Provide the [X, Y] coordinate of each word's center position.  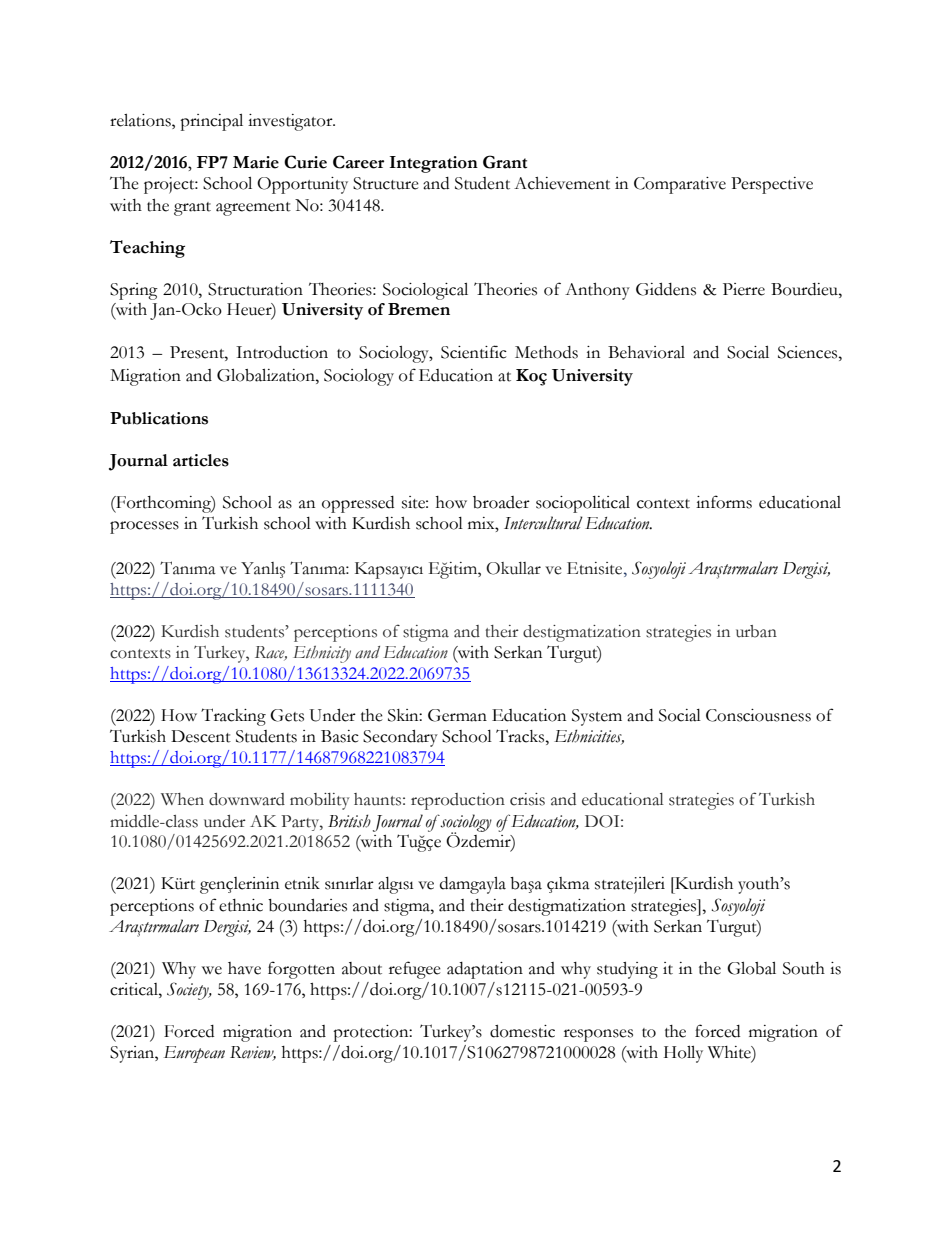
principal [211, 122]
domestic [522, 1031]
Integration [434, 164]
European [194, 1054]
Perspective [772, 185]
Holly [683, 1054]
